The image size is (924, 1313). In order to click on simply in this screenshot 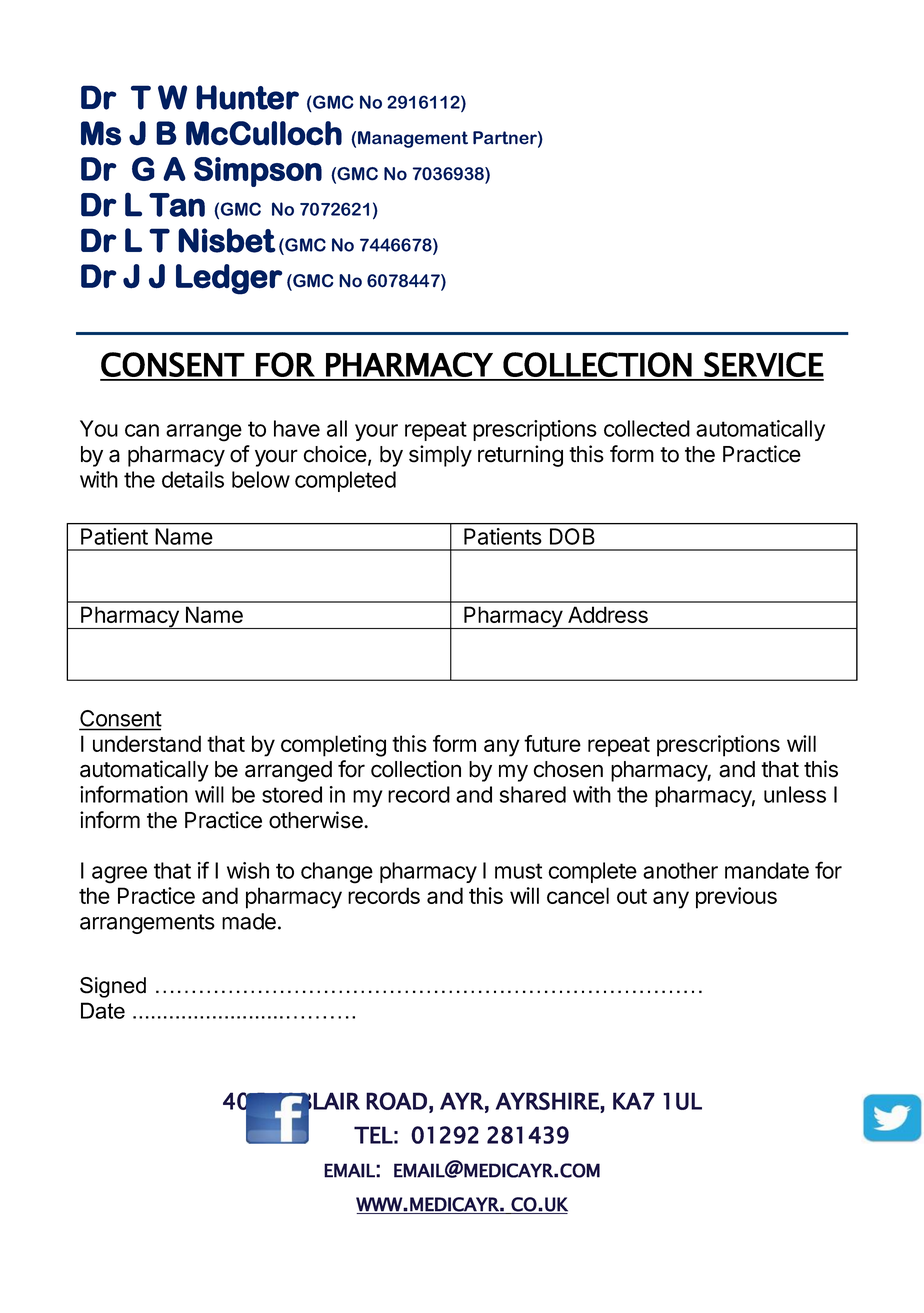, I will do `click(440, 456)`.
